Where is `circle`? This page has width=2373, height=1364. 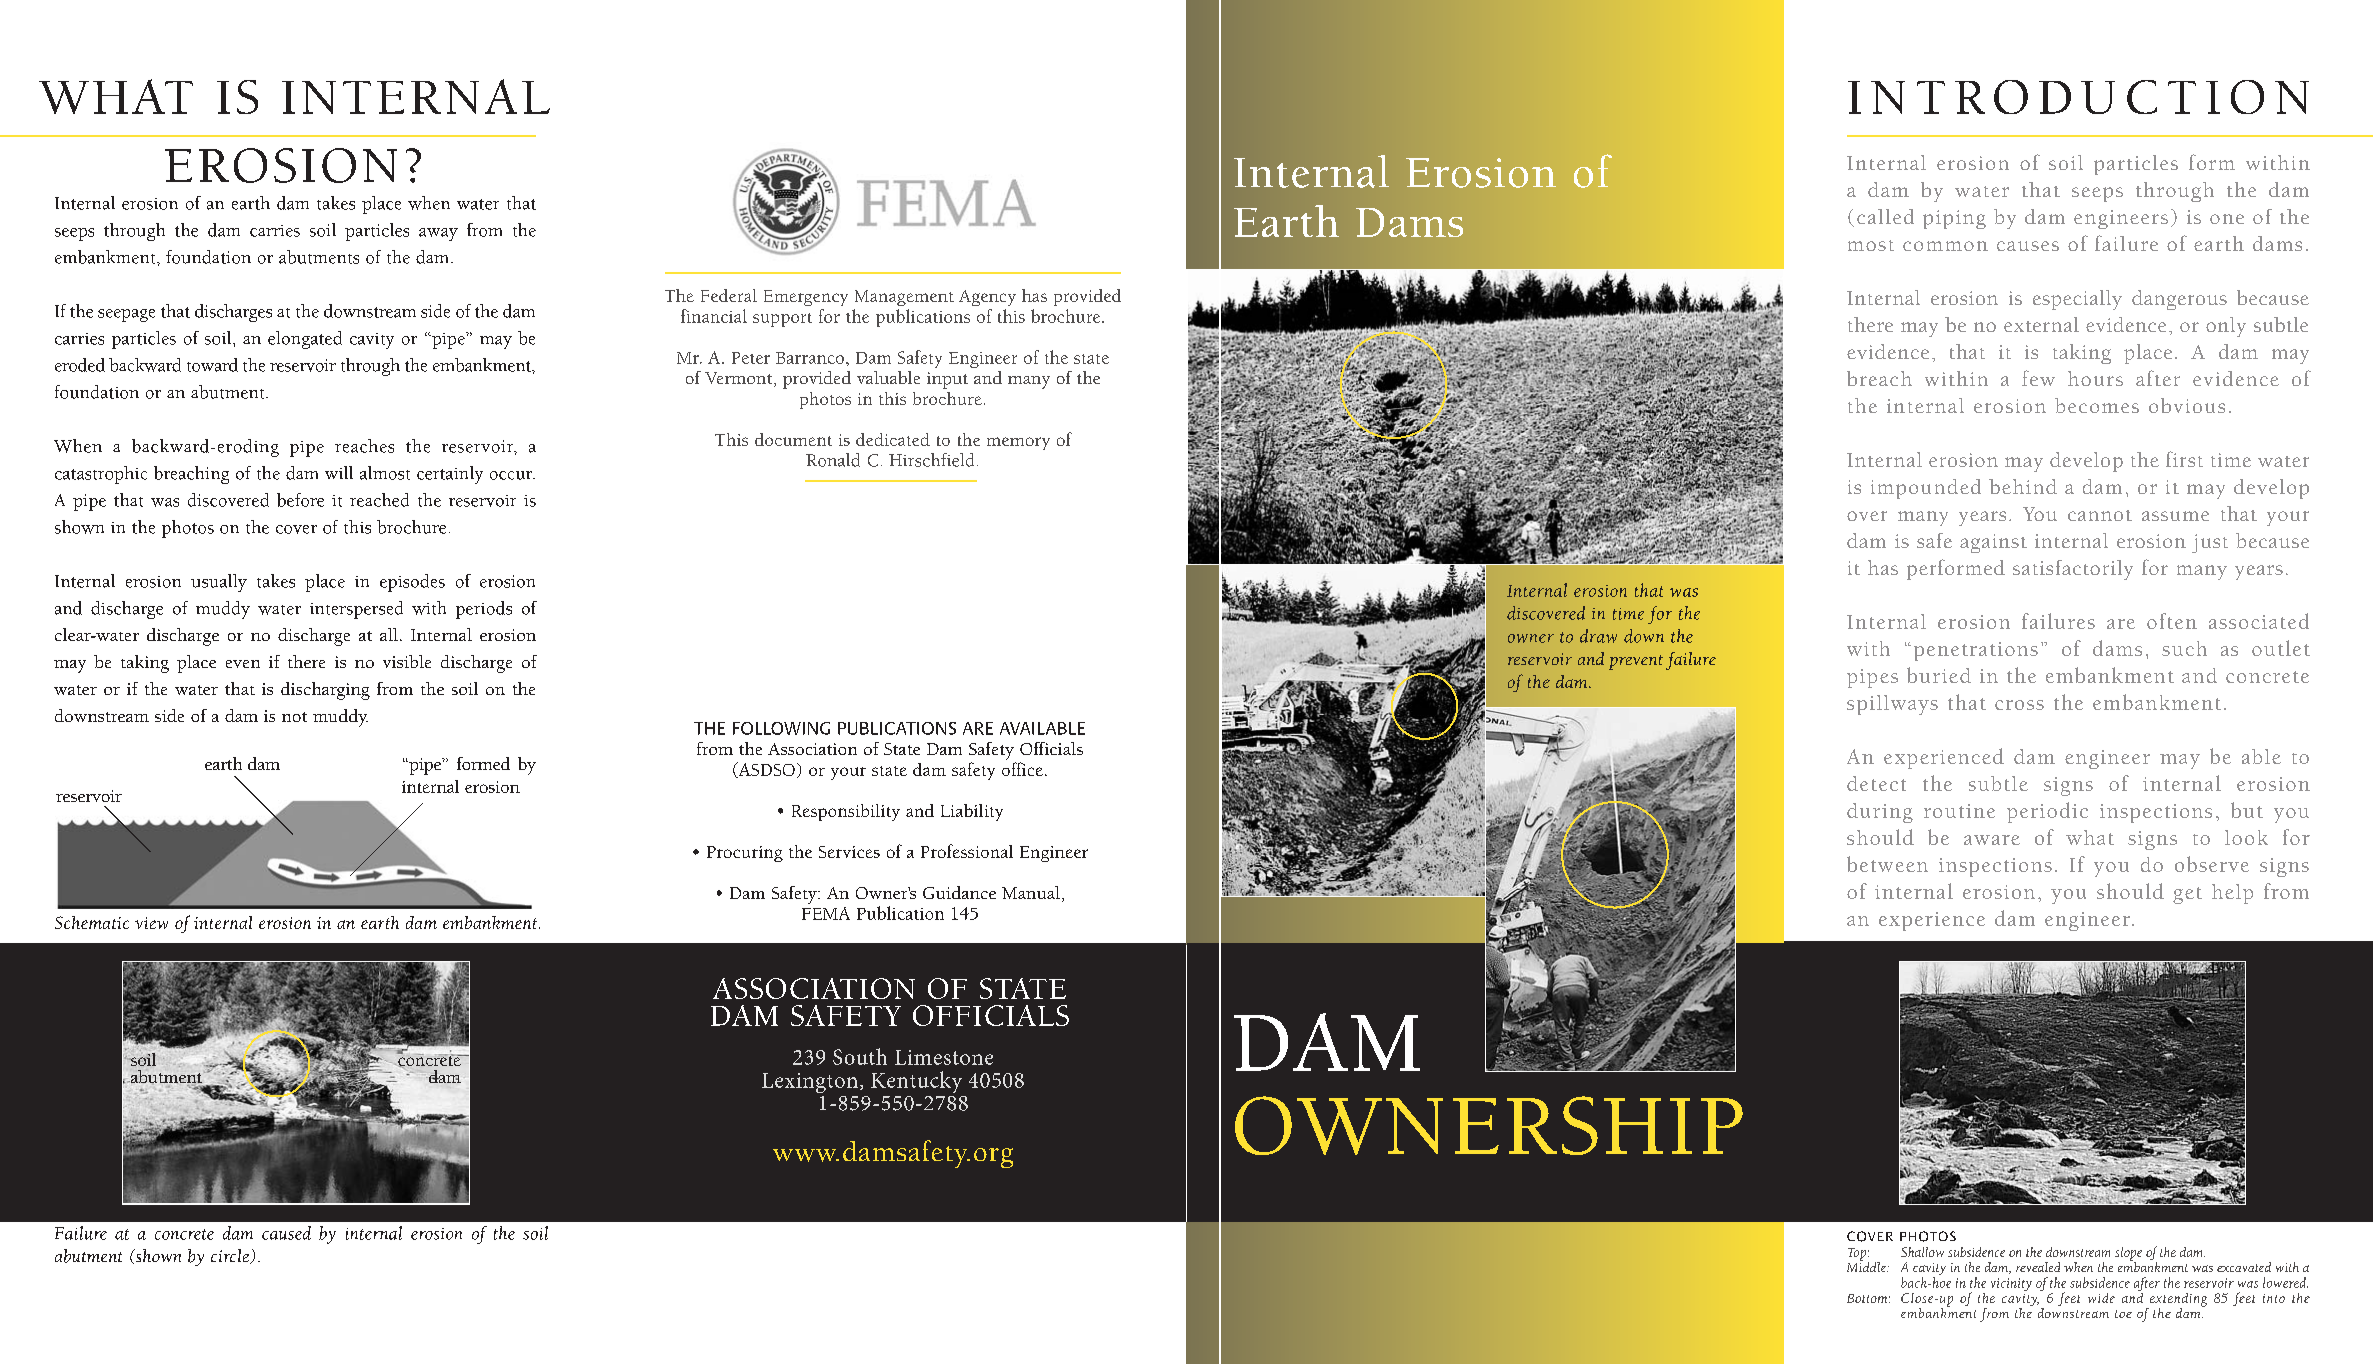 circle is located at coordinates (231, 1256).
